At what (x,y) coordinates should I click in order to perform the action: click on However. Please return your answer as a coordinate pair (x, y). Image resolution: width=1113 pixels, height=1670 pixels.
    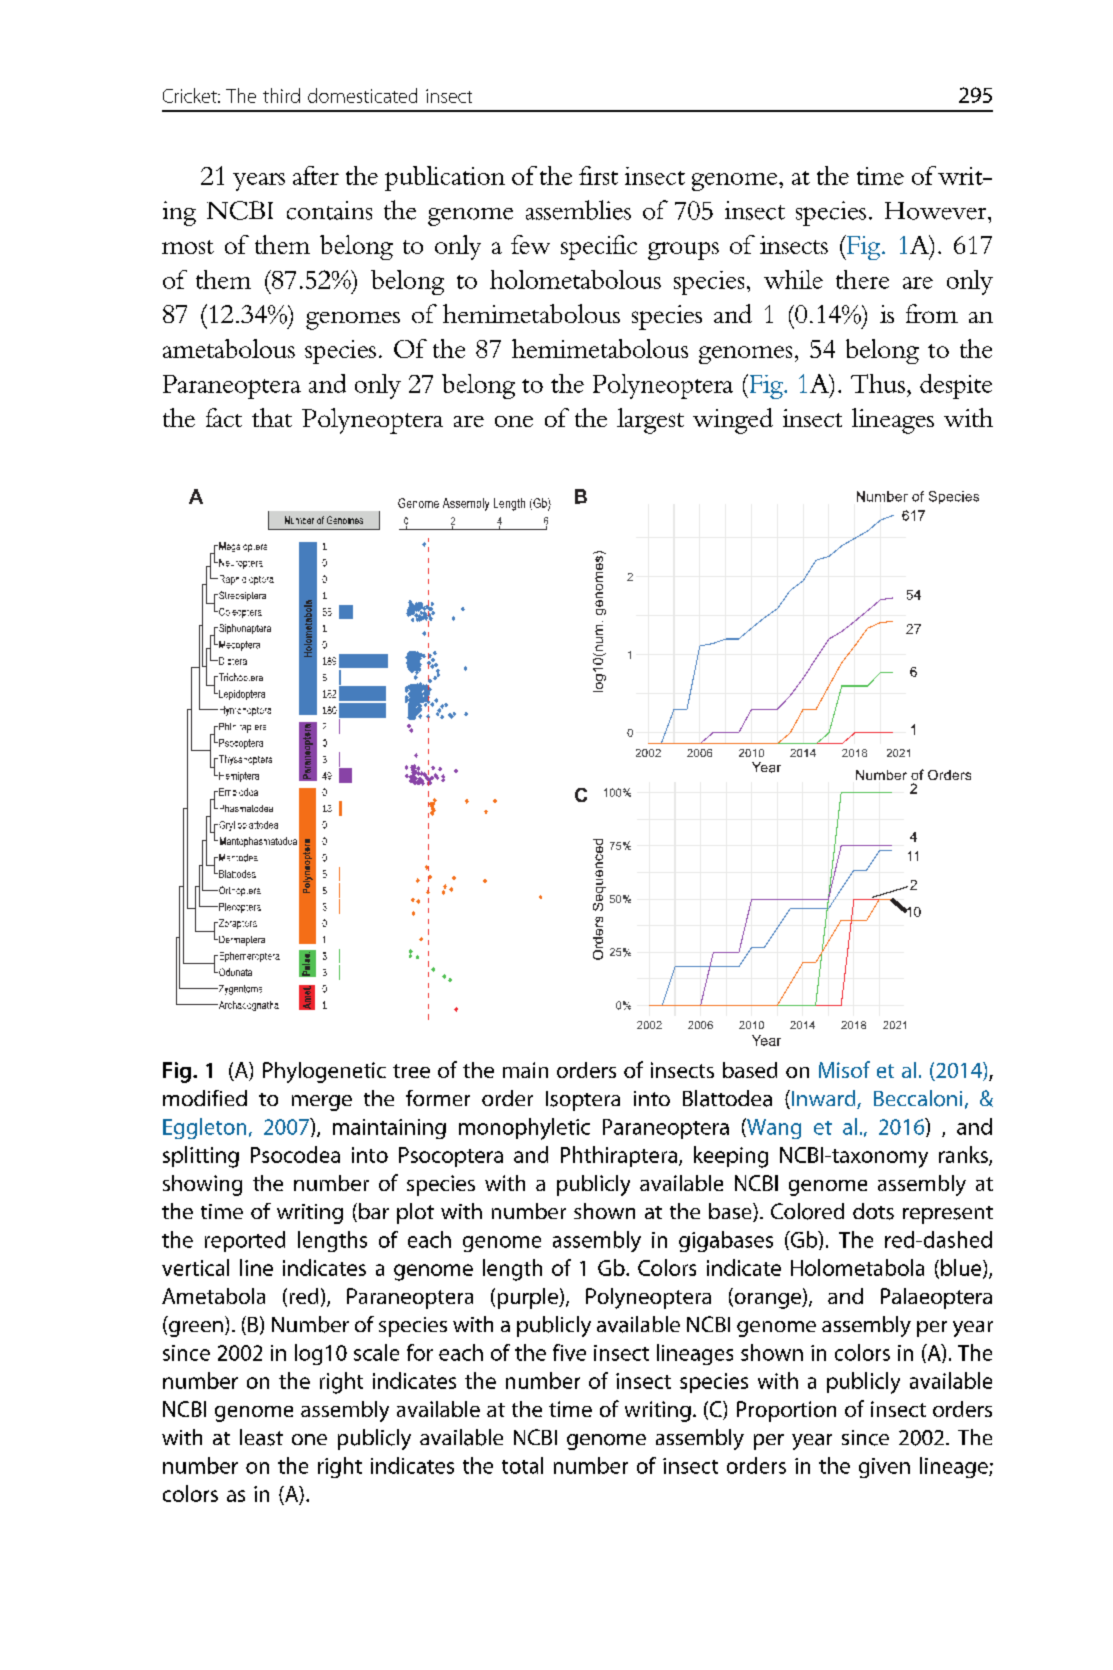
    Looking at the image, I should click on (937, 211).
